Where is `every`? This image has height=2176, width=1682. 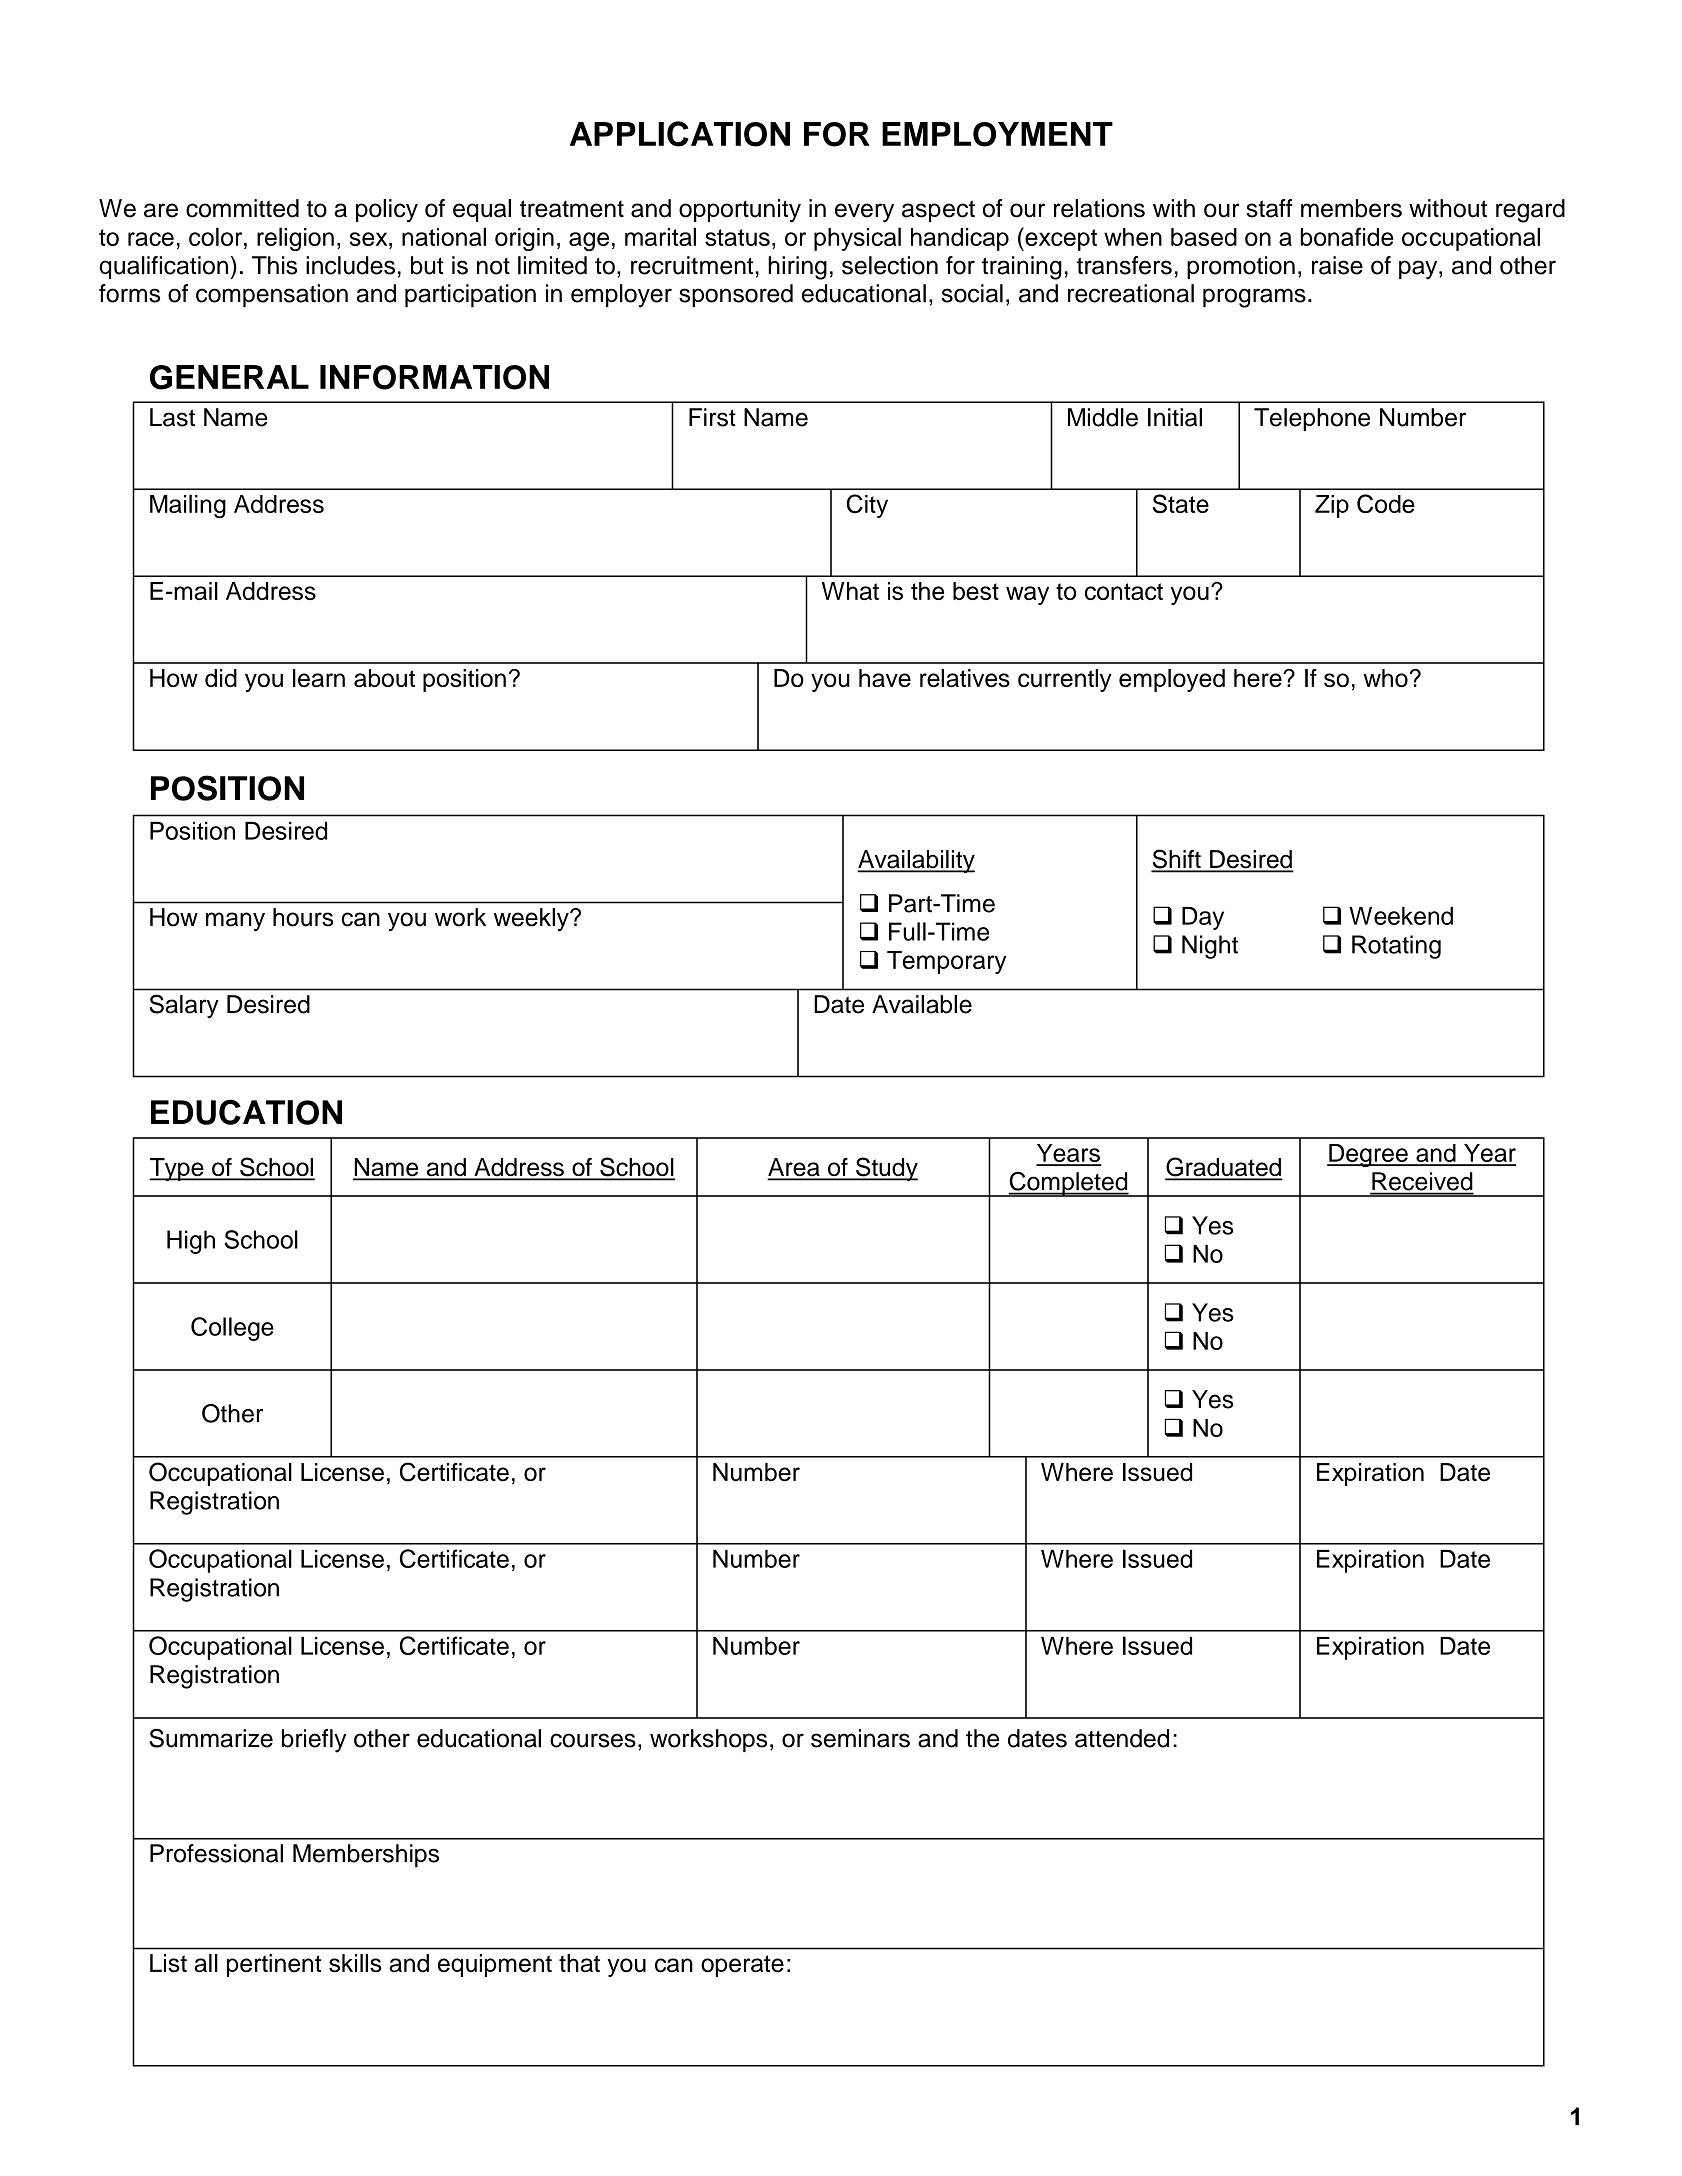 every is located at coordinates (864, 213).
